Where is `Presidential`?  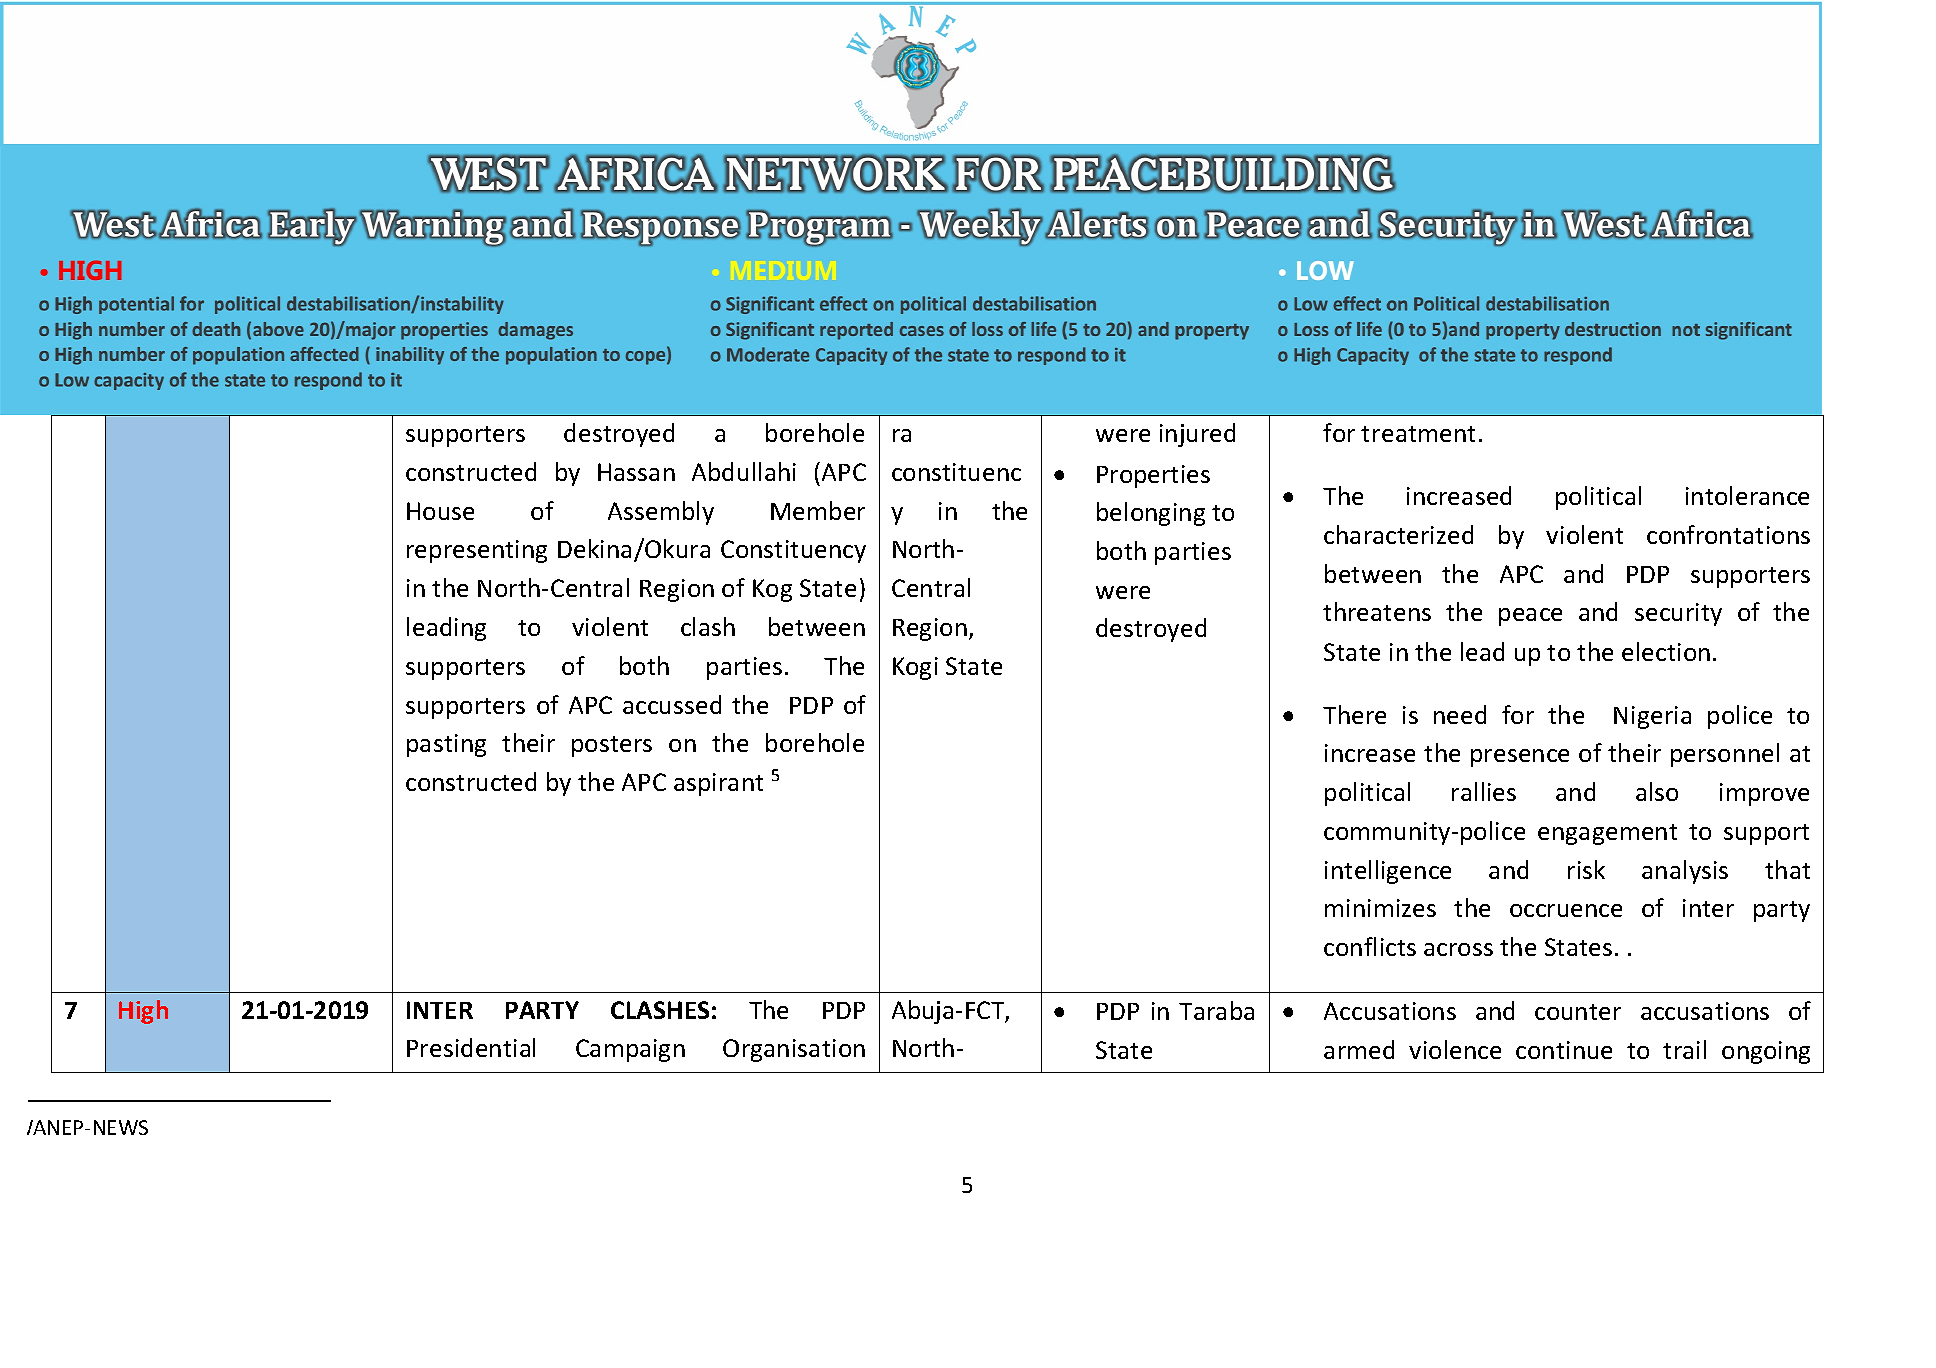 Presidential is located at coordinates (471, 1047).
